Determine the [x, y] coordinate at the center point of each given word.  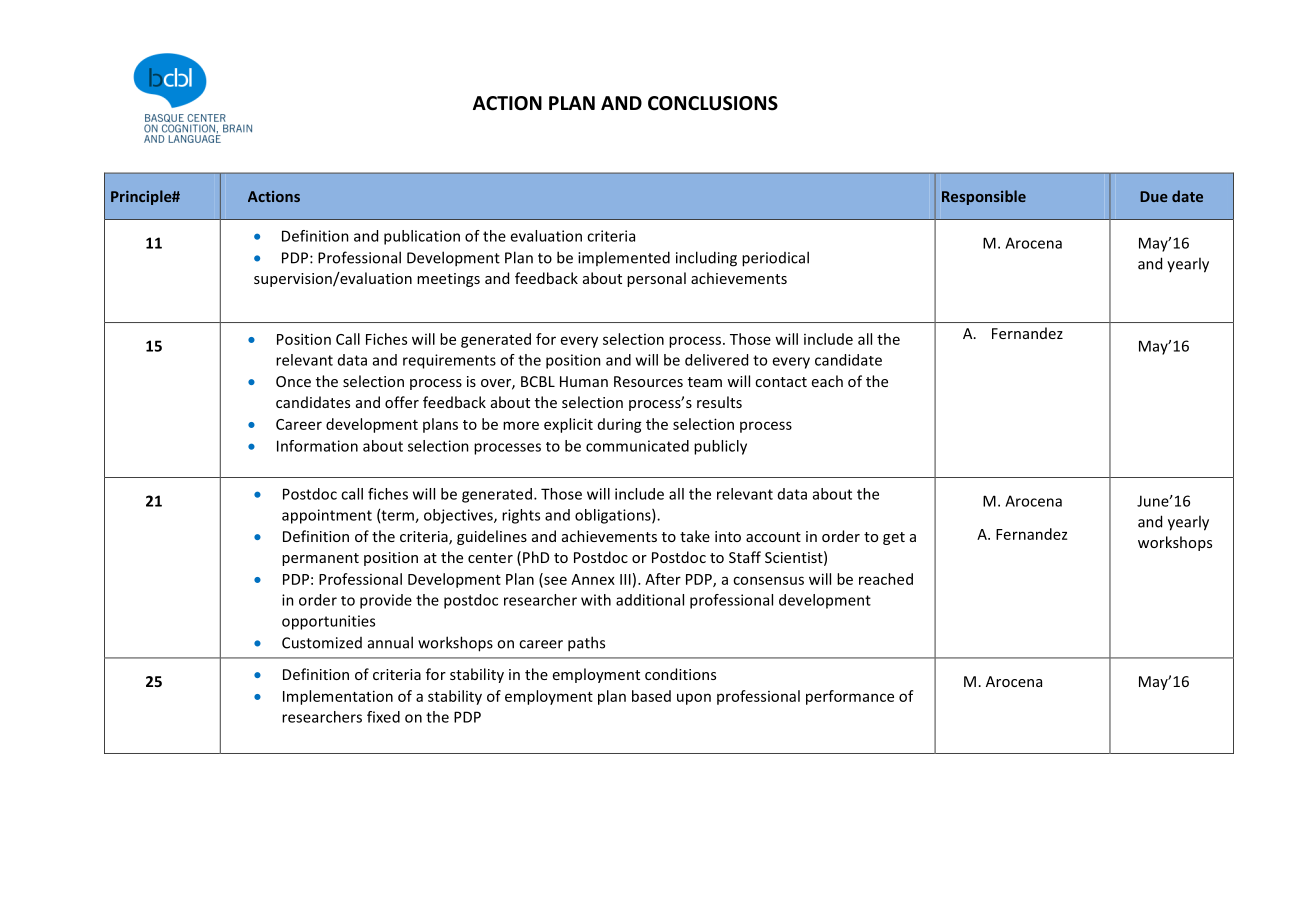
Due [1154, 196]
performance [850, 697]
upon [694, 699]
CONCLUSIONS [713, 103]
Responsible [984, 197]
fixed [383, 717]
